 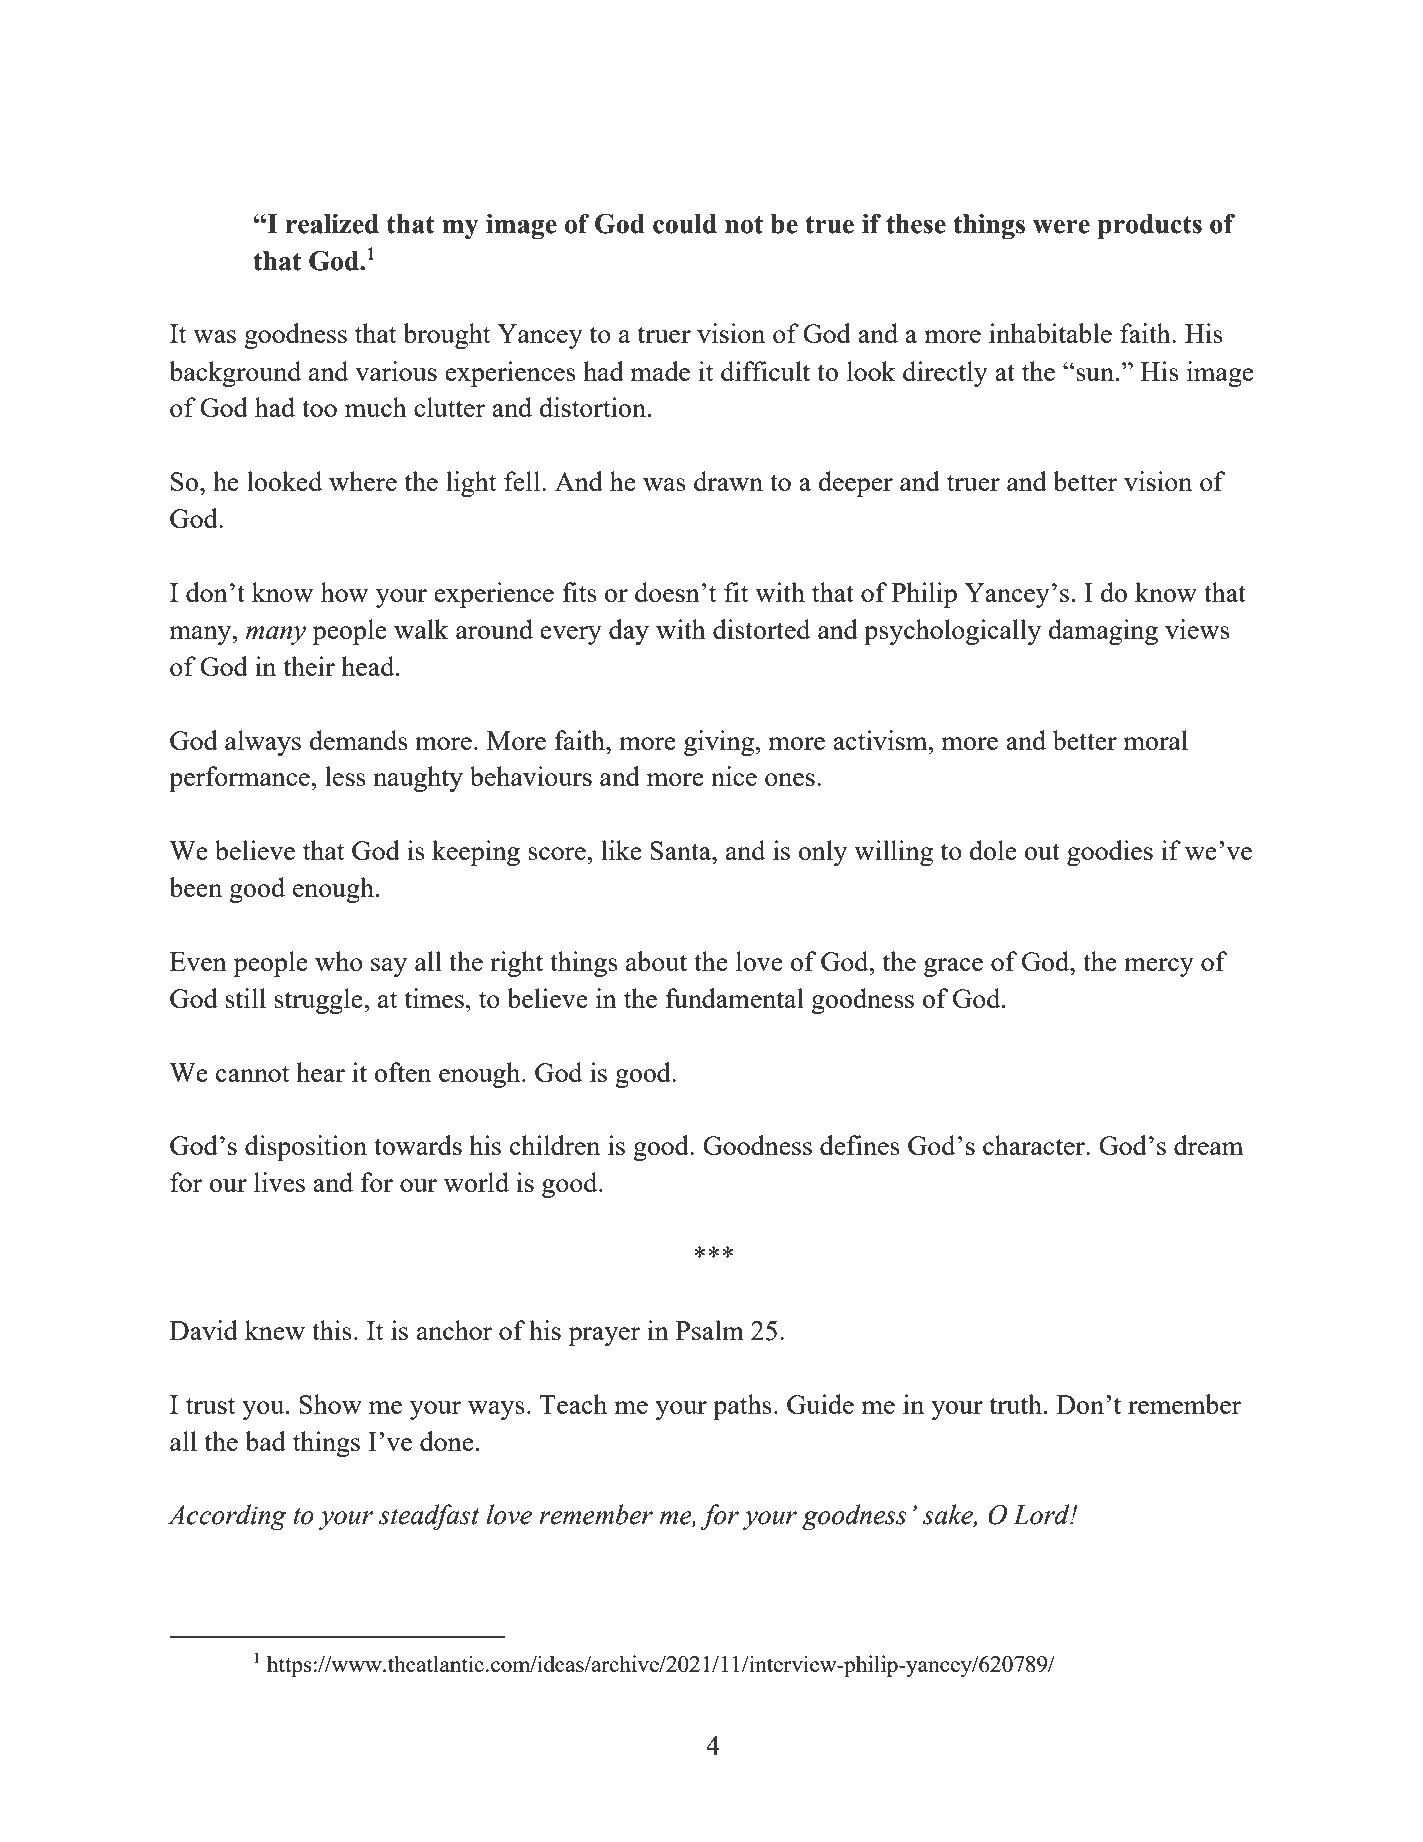 I want to click on realized, so click(x=332, y=224).
